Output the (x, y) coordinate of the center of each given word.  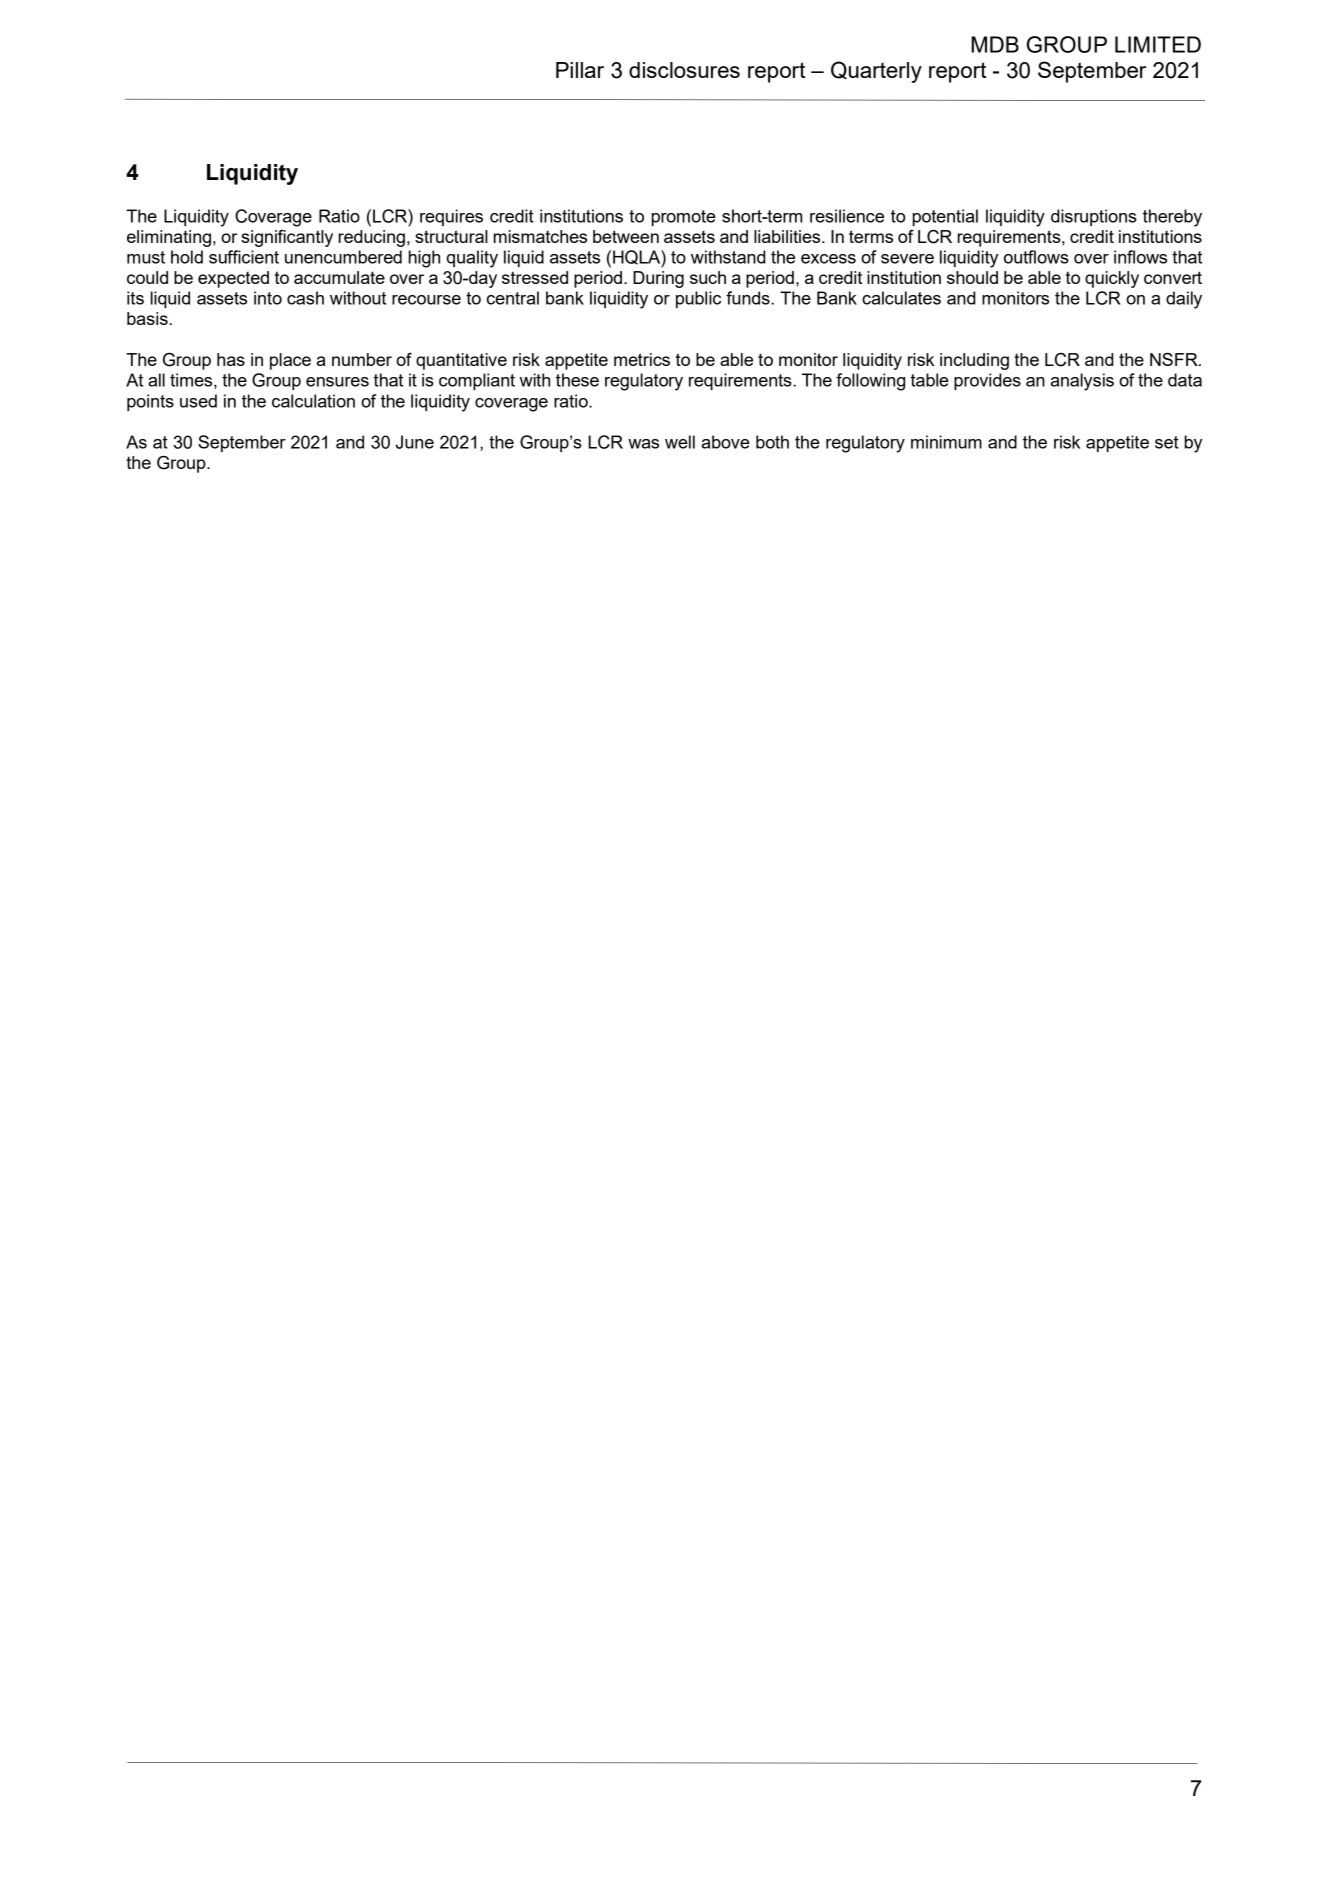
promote (684, 218)
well (680, 442)
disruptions (1094, 217)
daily (1184, 300)
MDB (995, 44)
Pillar (580, 70)
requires (451, 217)
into (268, 298)
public (698, 299)
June (415, 442)
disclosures (684, 70)
